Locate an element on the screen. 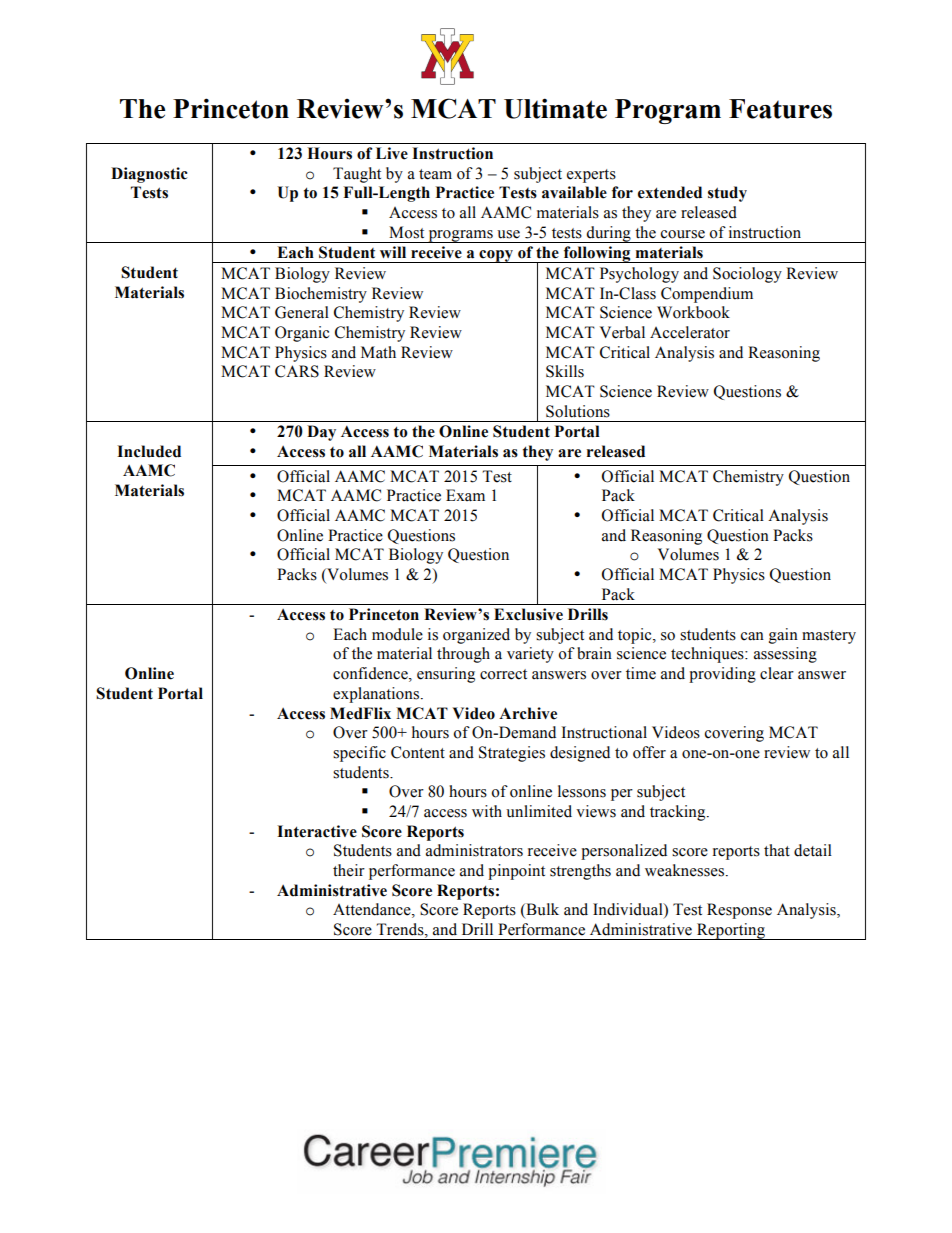 The image size is (952, 1233). Included is located at coordinates (149, 451).
